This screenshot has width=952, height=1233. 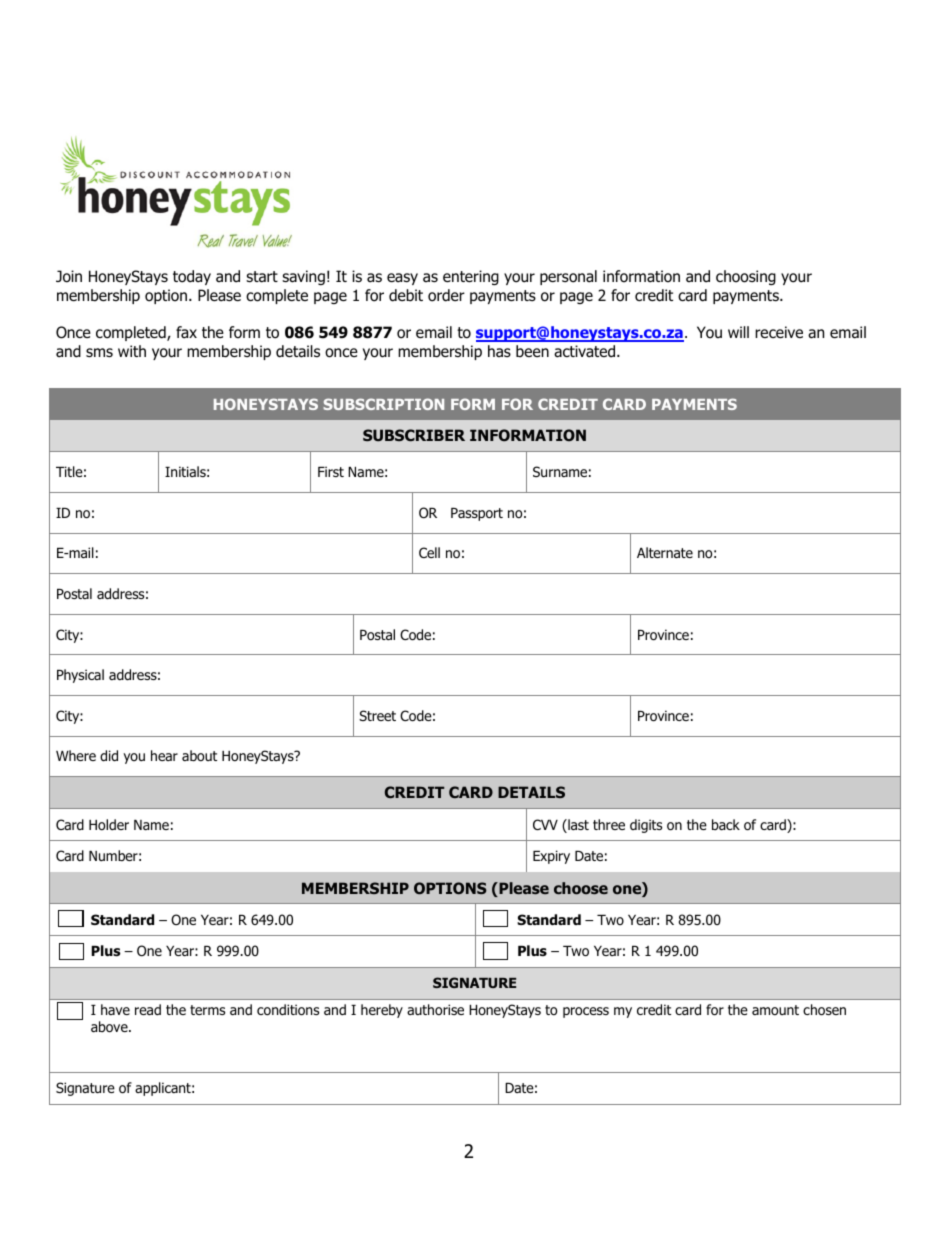 What do you see at coordinates (331, 471) in the screenshot?
I see `First` at bounding box center [331, 471].
